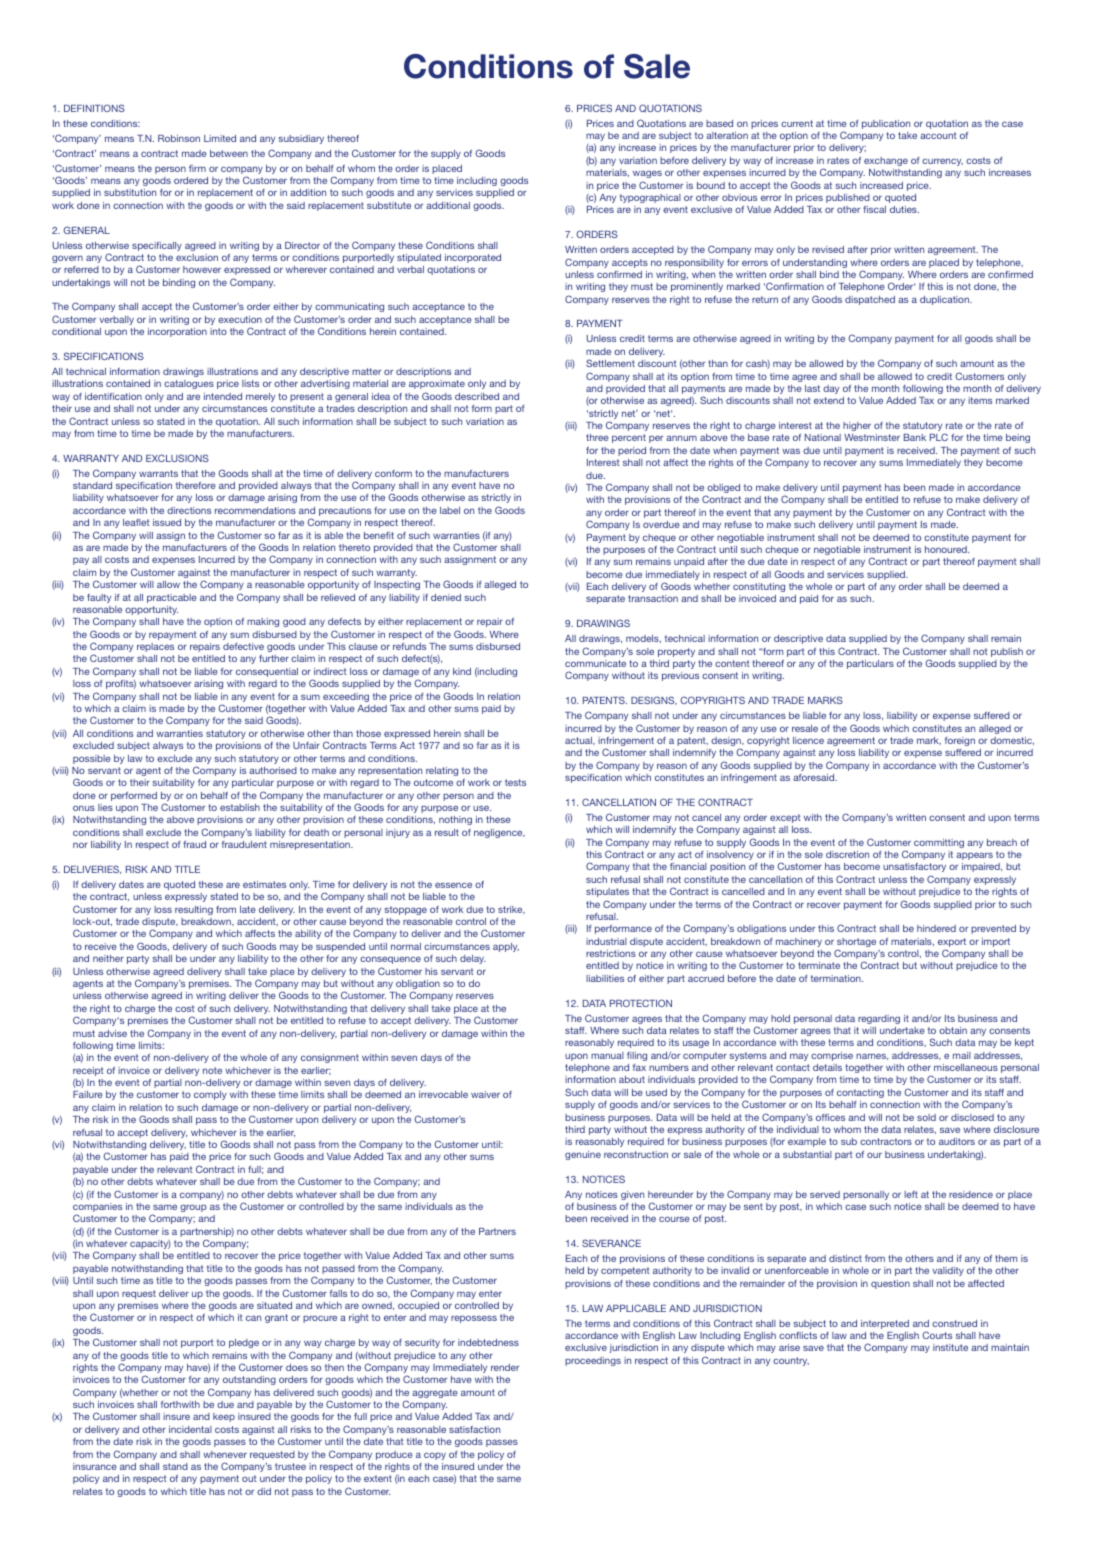 This document has height=1548, width=1094. What do you see at coordinates (515, 782) in the document?
I see `tests` at bounding box center [515, 782].
